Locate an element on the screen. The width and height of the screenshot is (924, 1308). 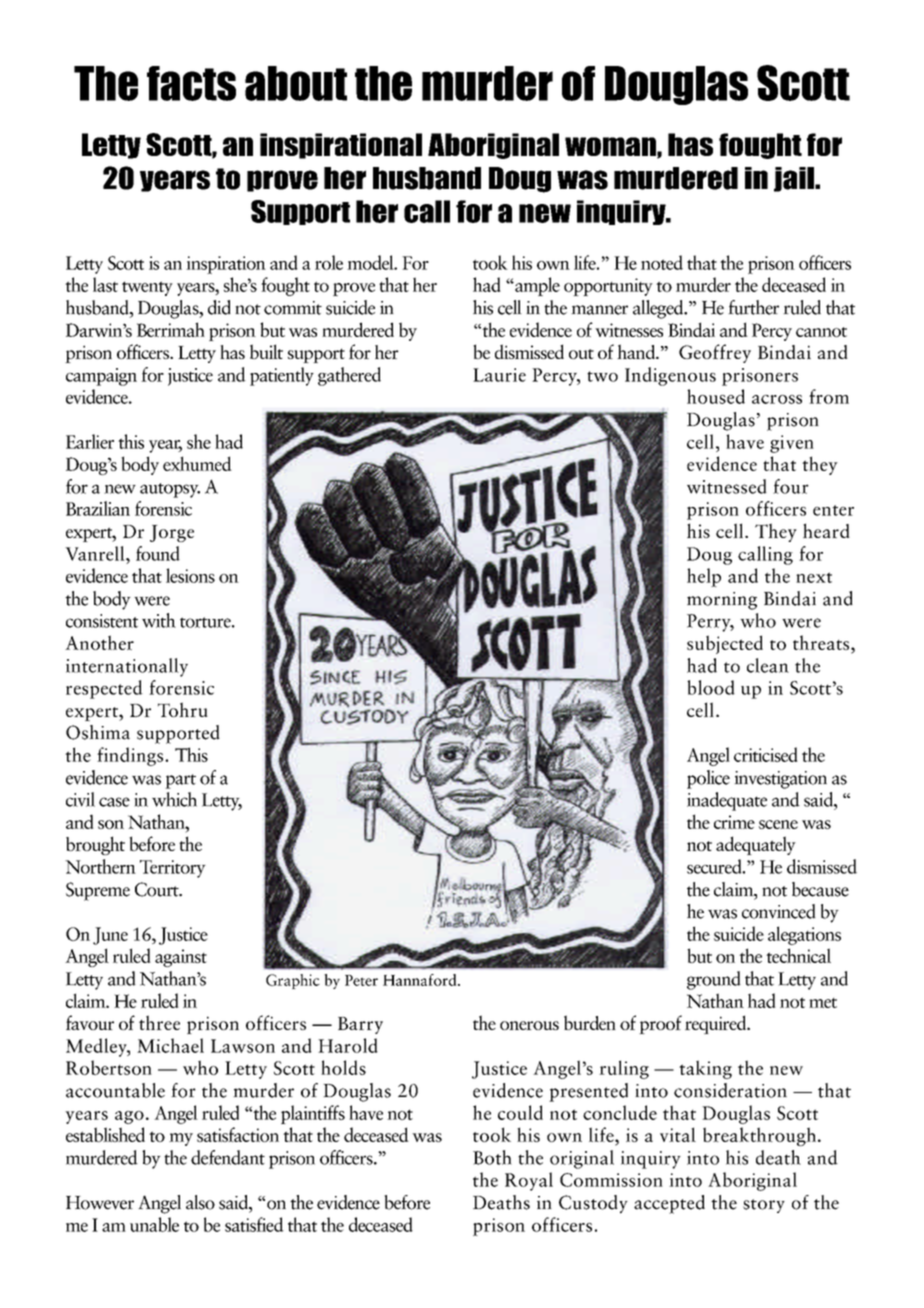
autopsy is located at coordinates (170, 490).
